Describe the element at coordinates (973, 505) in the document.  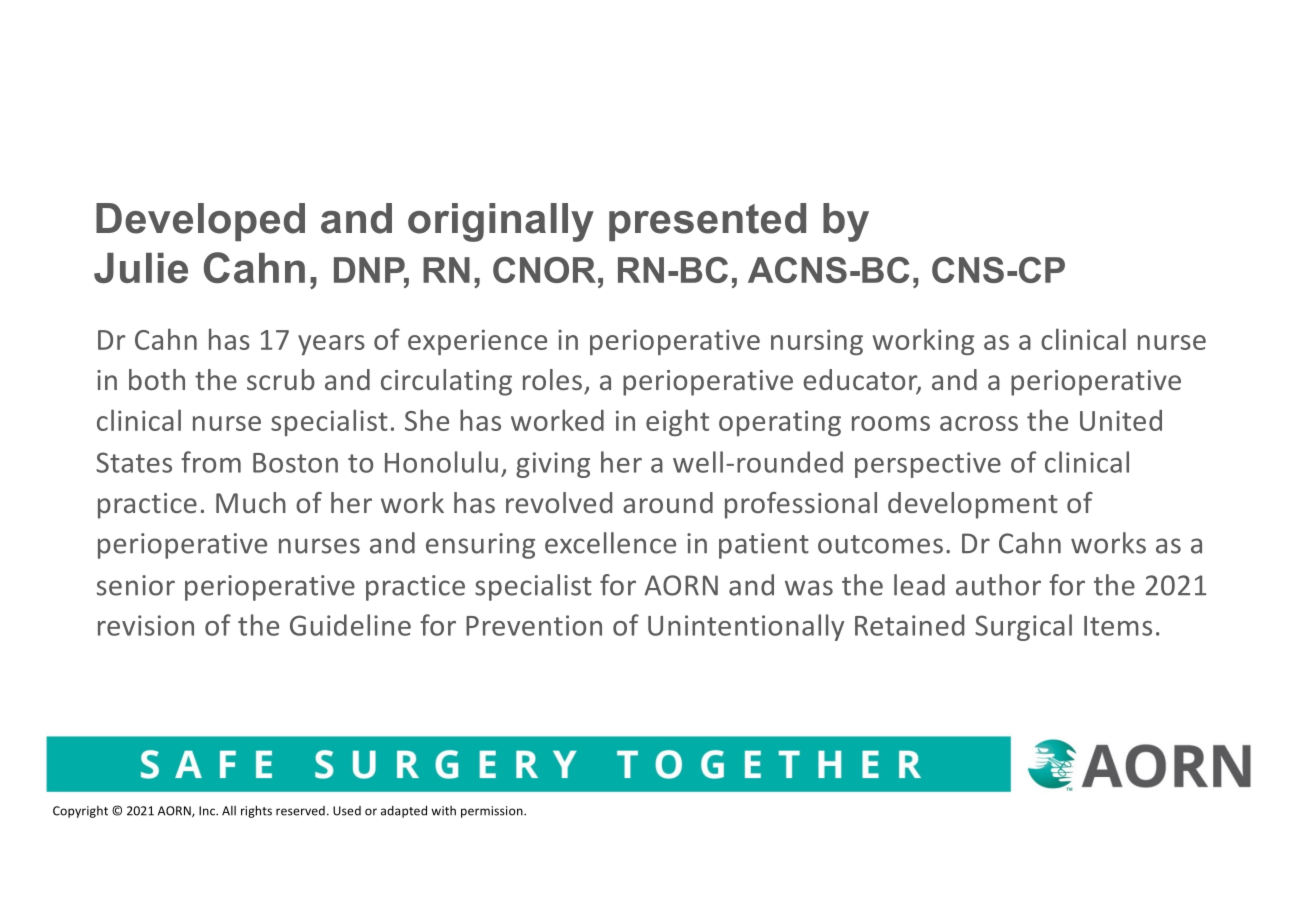
I see `development` at that location.
